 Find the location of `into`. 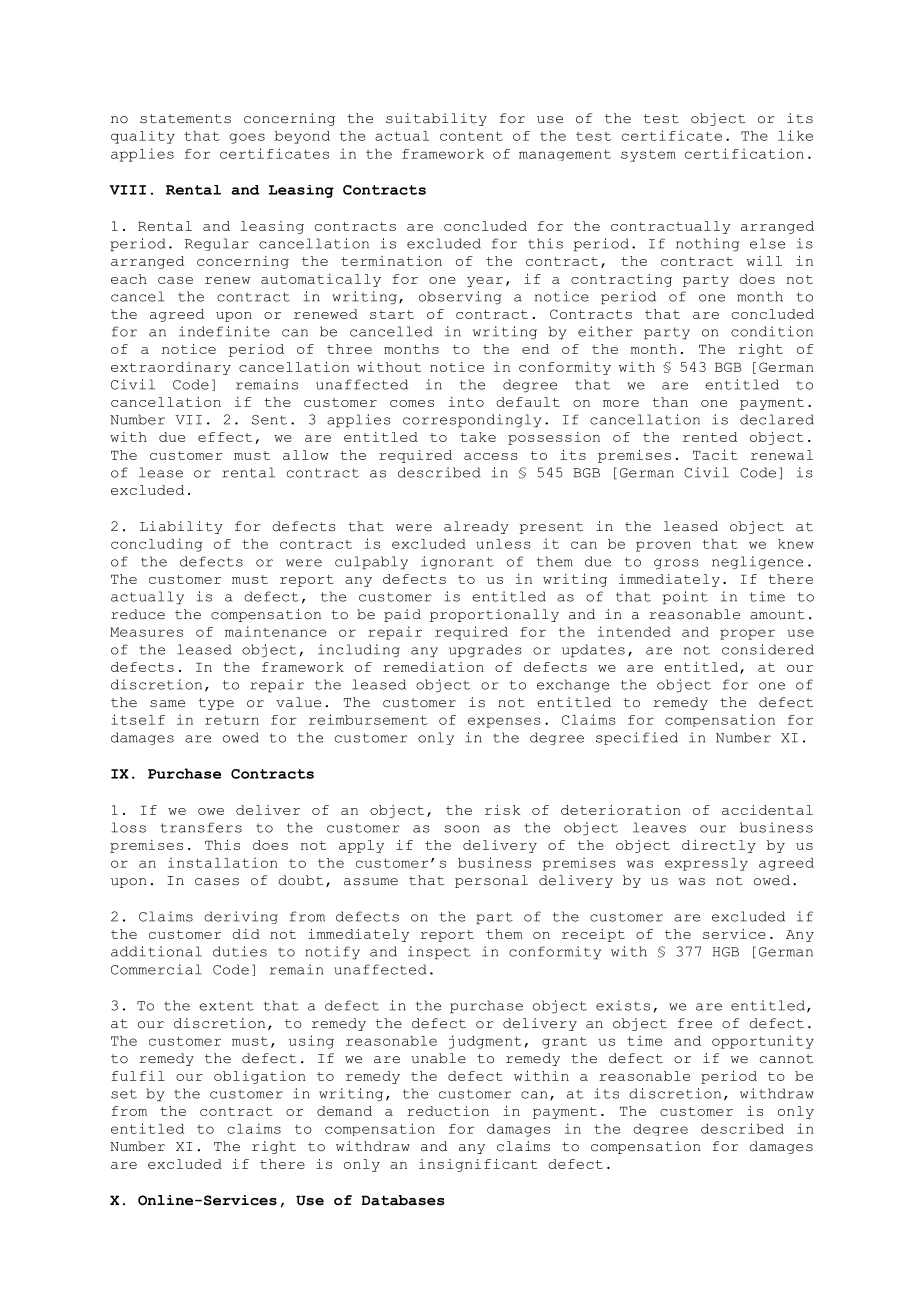

into is located at coordinates (466, 402).
